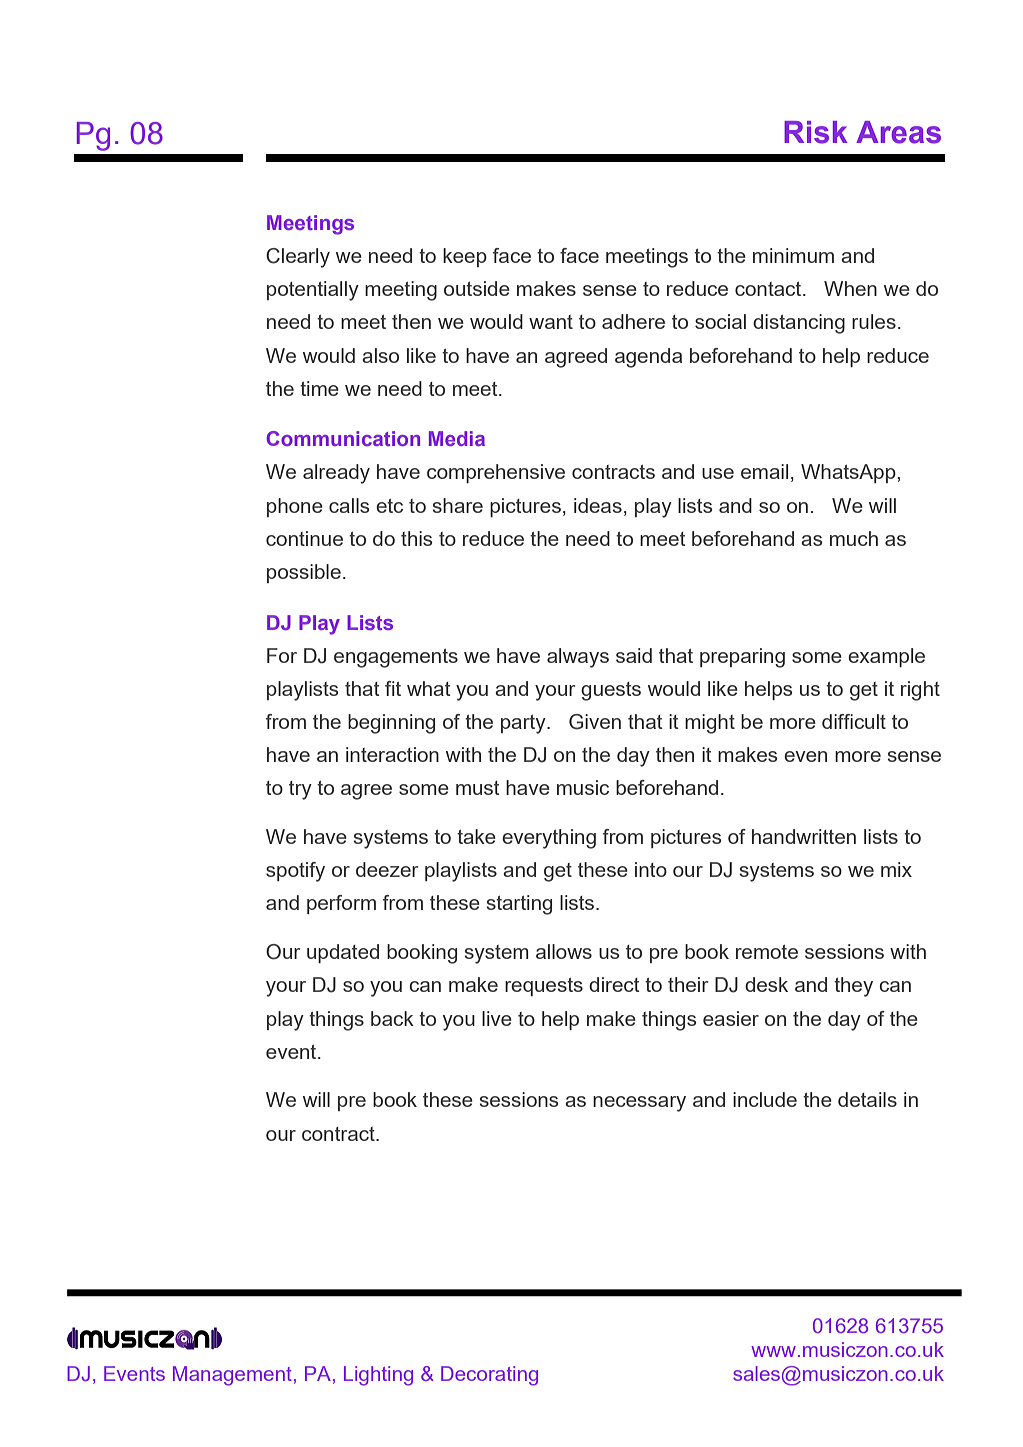 This page has height=1447, width=1023. Describe the element at coordinates (298, 258) in the page. I see `Clearly` at that location.
